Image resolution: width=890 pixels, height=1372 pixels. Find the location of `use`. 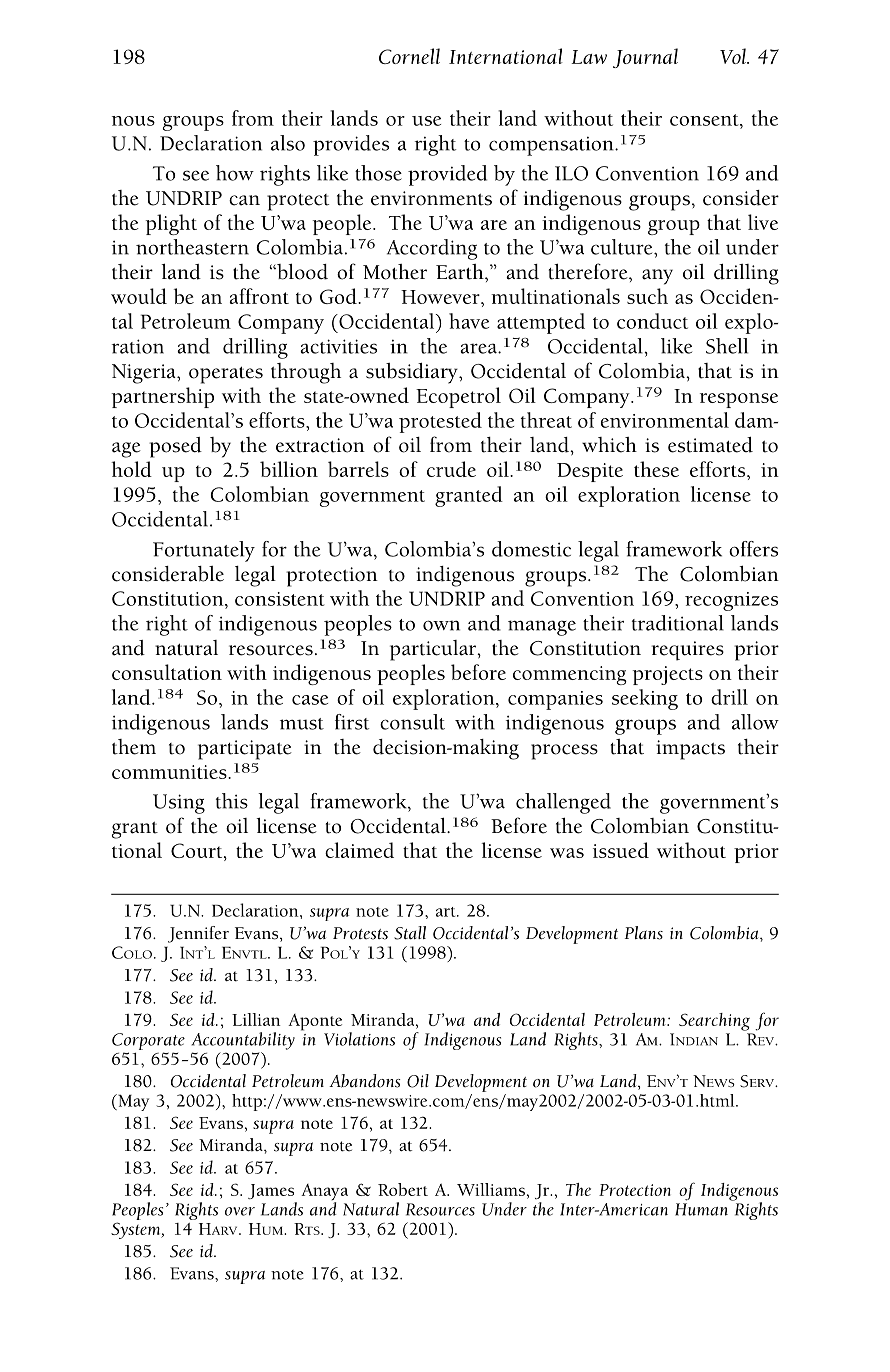

use is located at coordinates (426, 121).
